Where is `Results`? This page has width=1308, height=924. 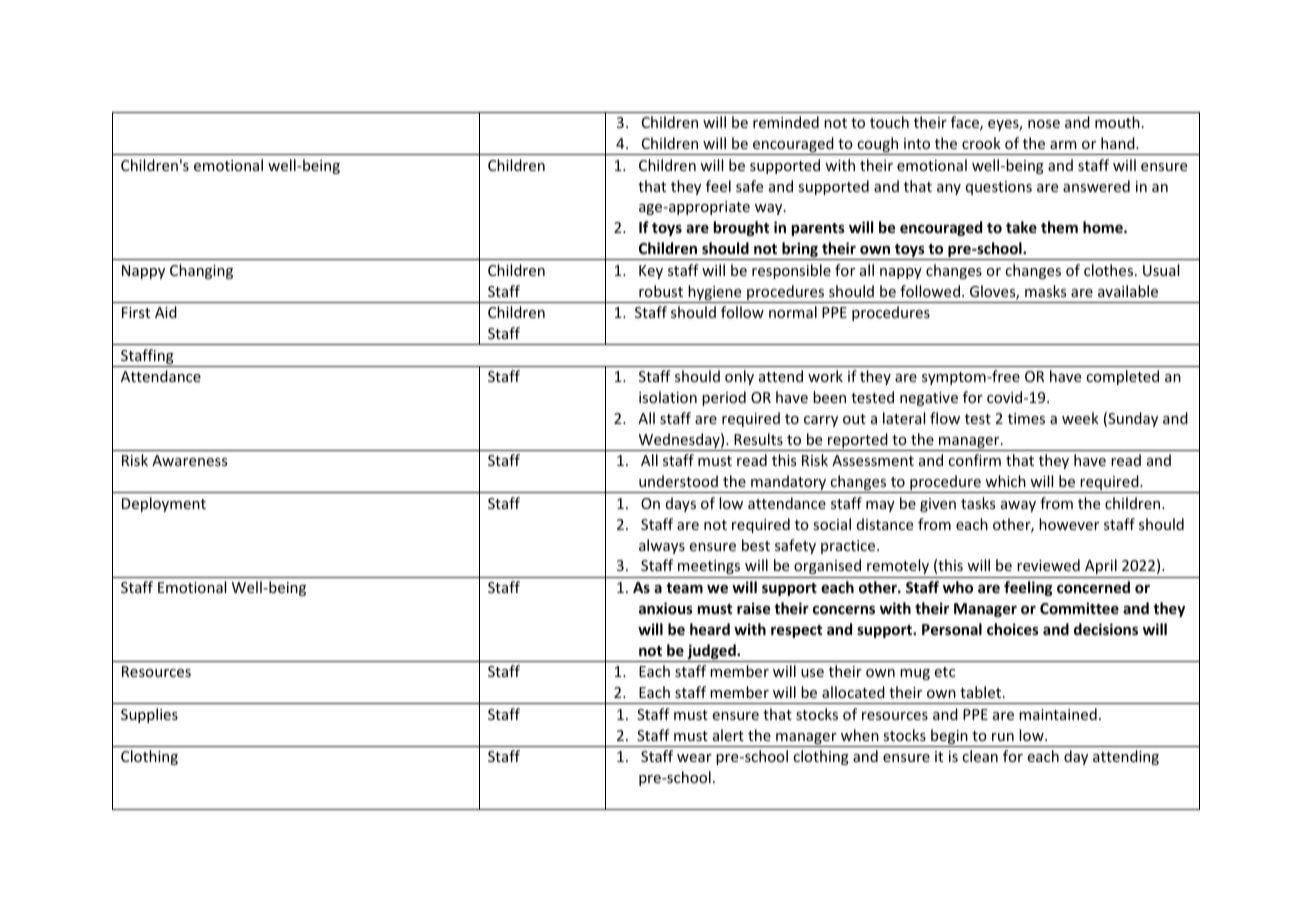 Results is located at coordinates (758, 439).
